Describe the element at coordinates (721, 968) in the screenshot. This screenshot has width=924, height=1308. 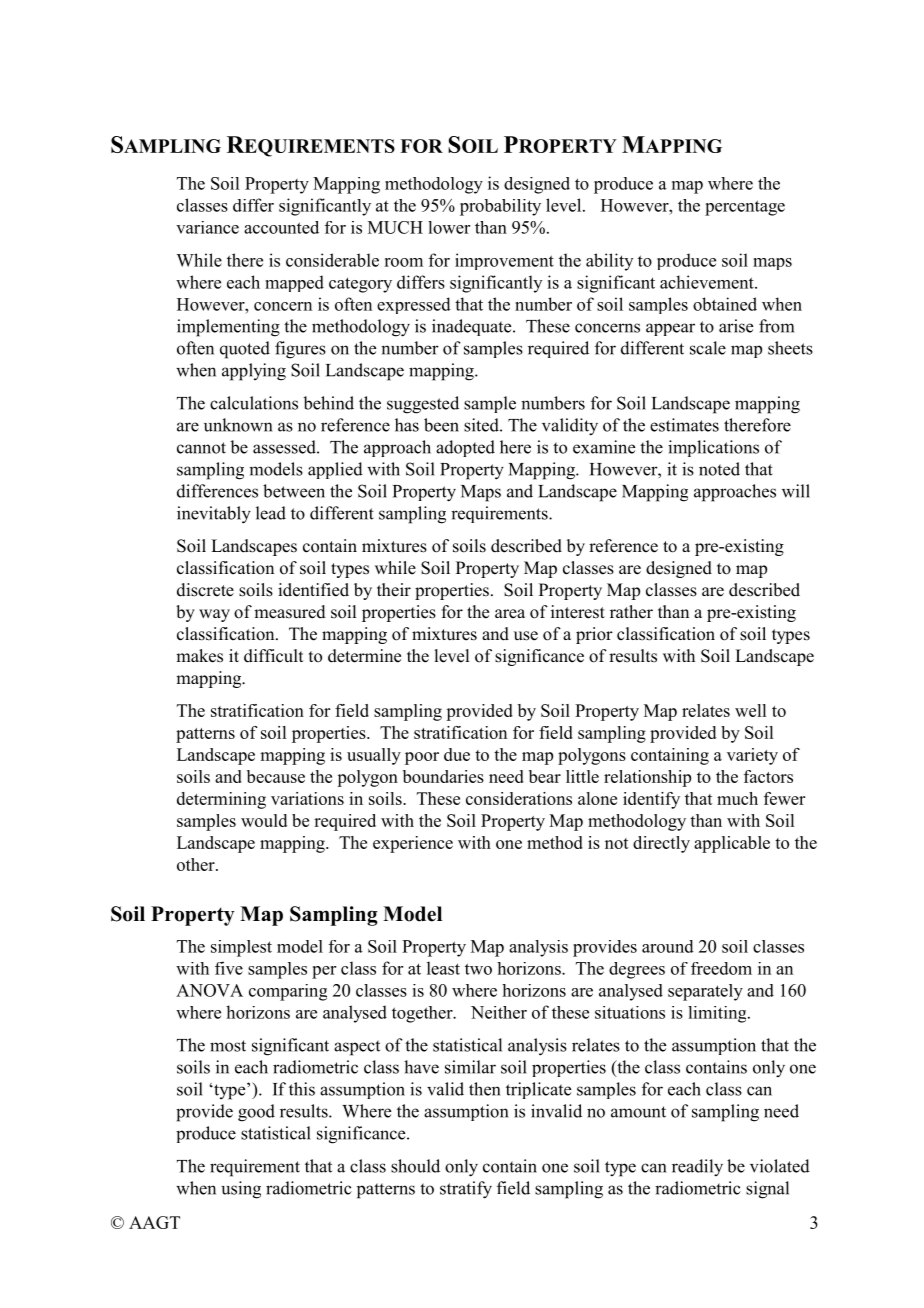
I see `freedom` at that location.
